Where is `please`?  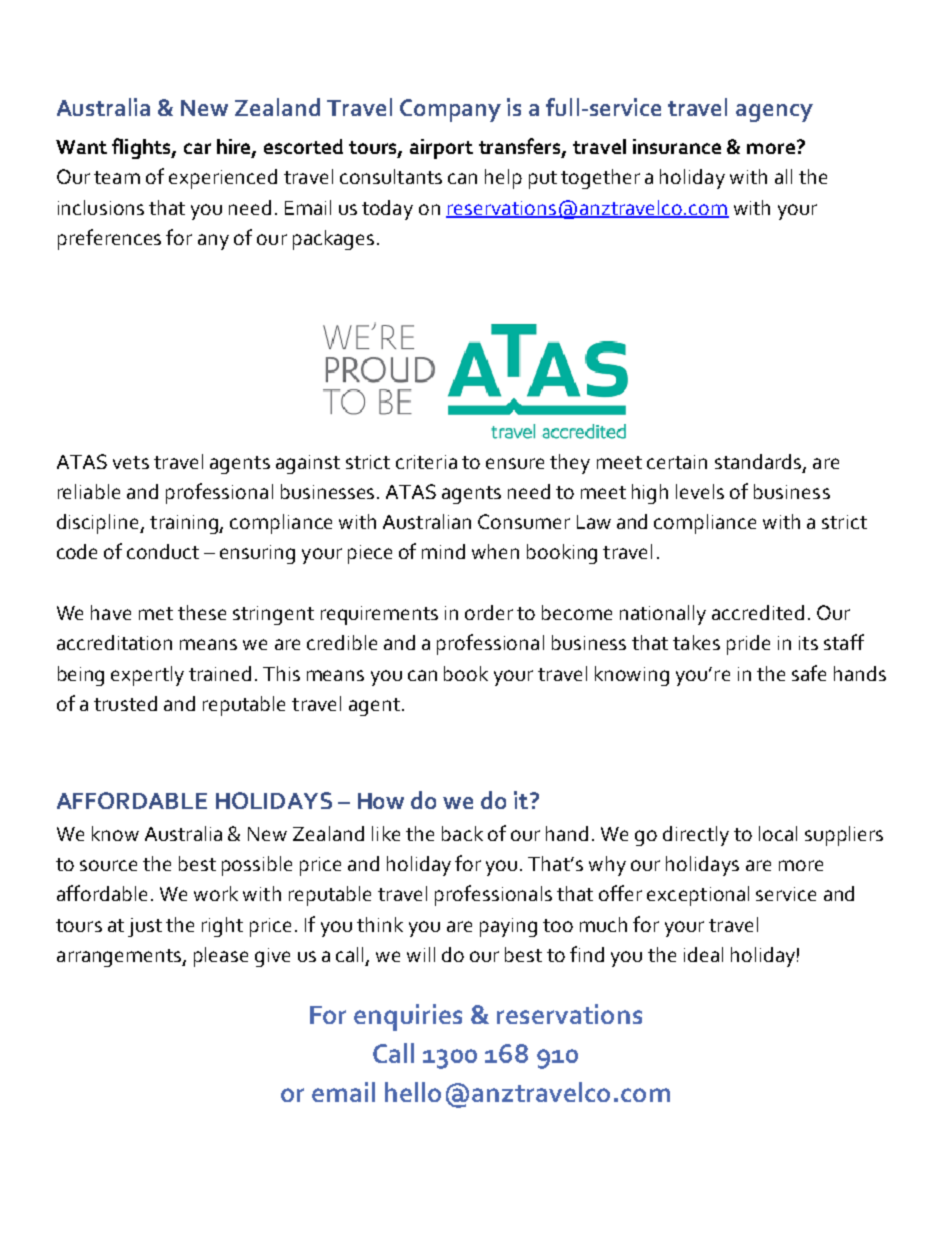
please is located at coordinates (221, 957).
